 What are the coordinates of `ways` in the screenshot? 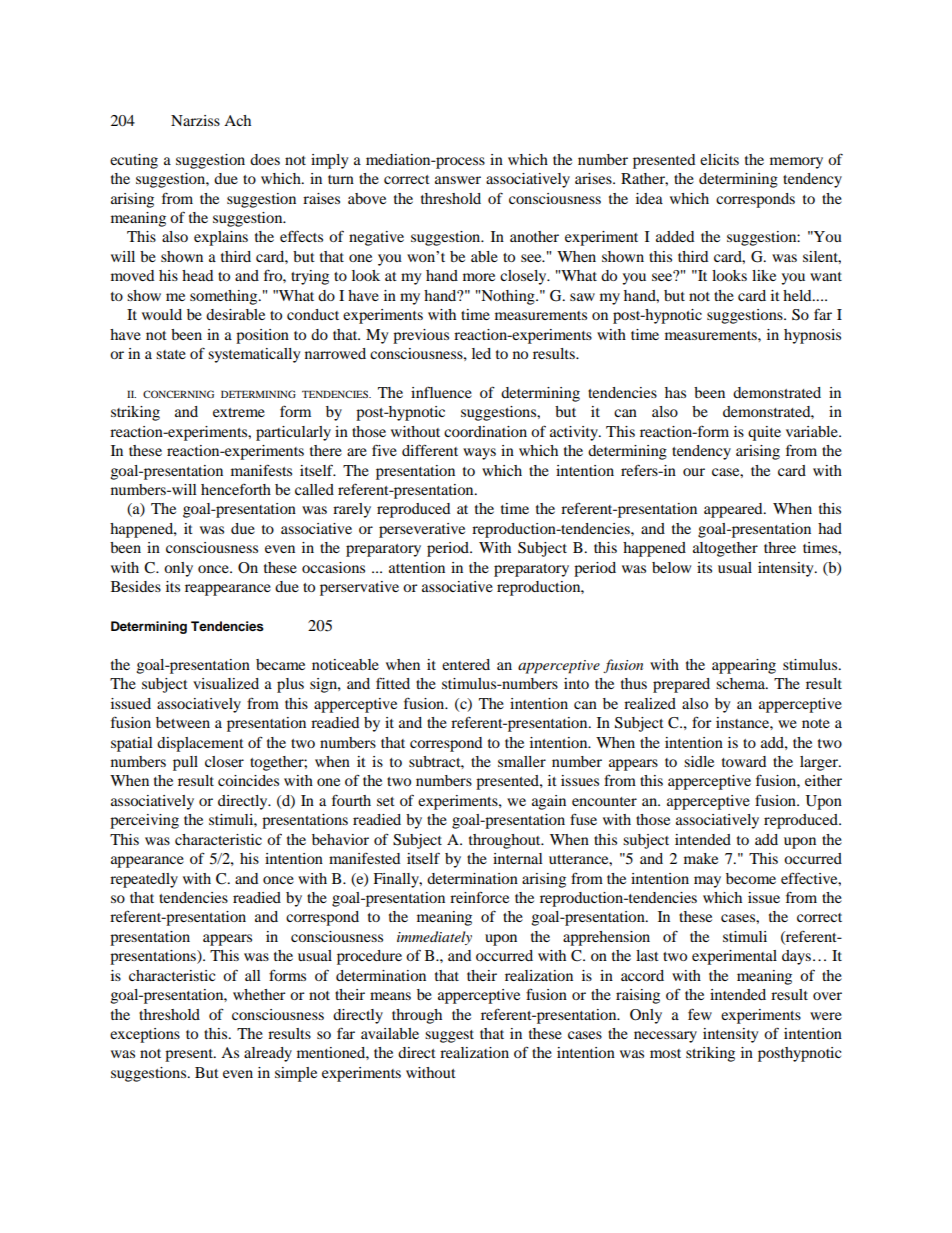 It's located at (479, 454).
